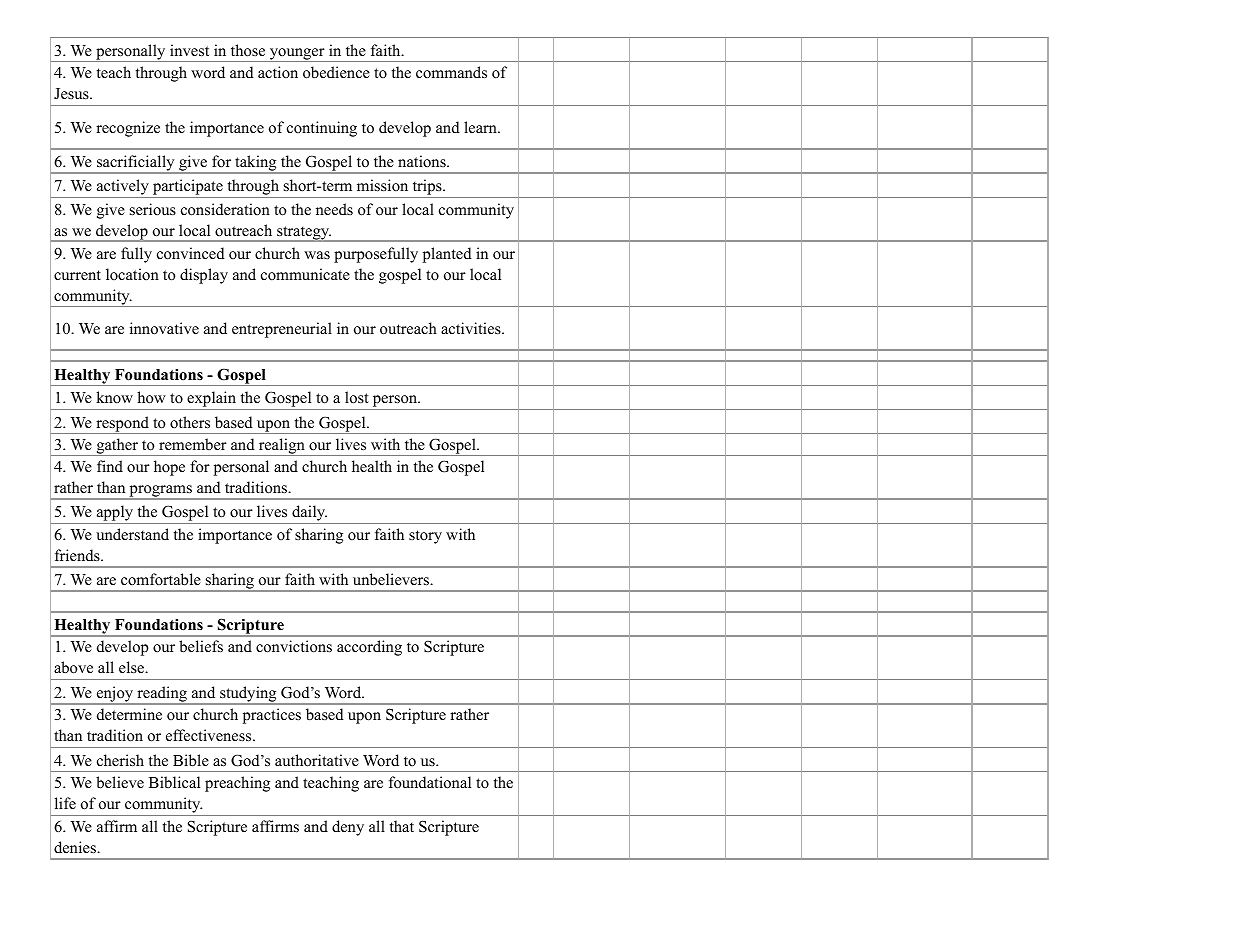 The height and width of the page is (952, 1233). What do you see at coordinates (237, 784) in the page?
I see `preaching` at bounding box center [237, 784].
